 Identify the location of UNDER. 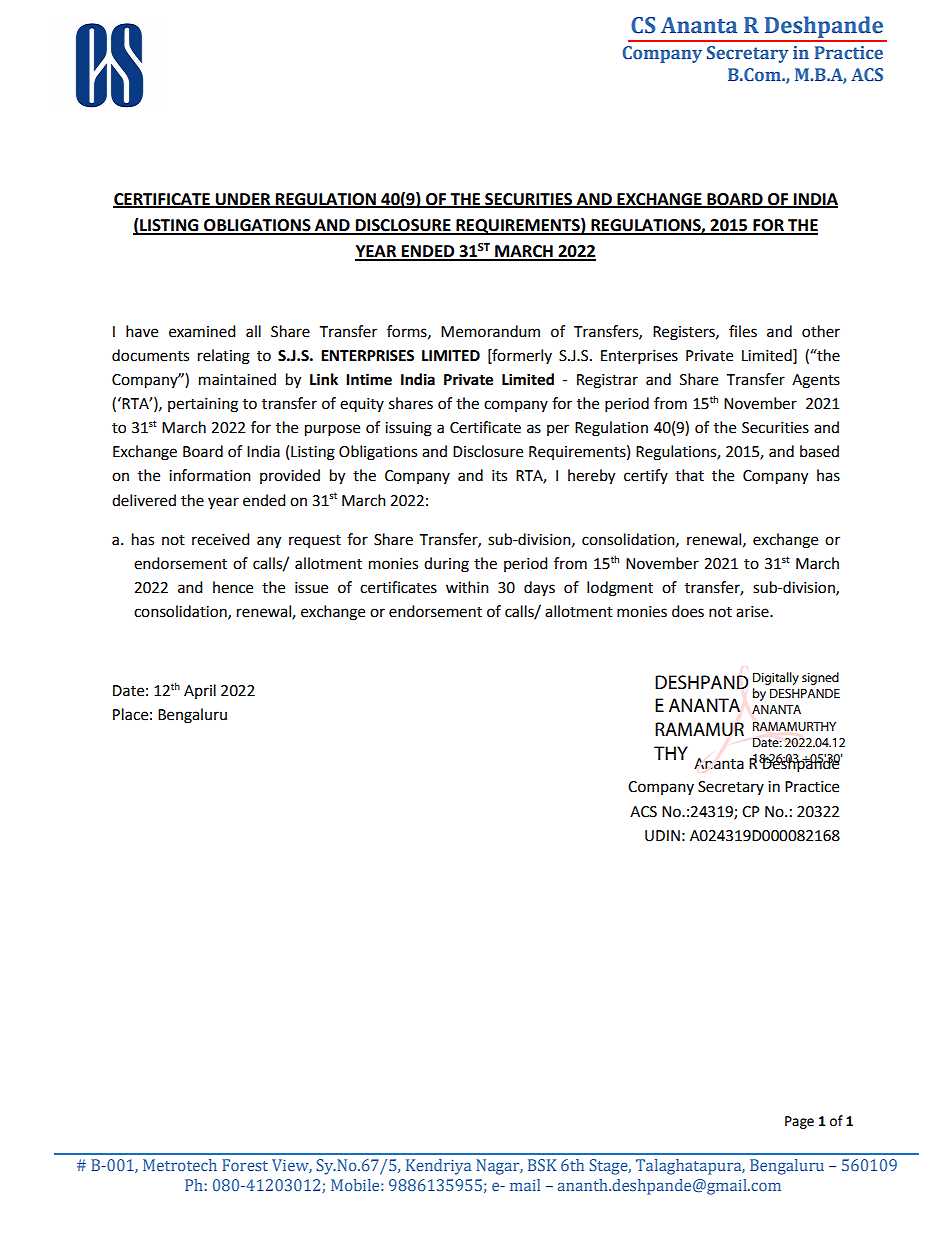
(243, 200).
